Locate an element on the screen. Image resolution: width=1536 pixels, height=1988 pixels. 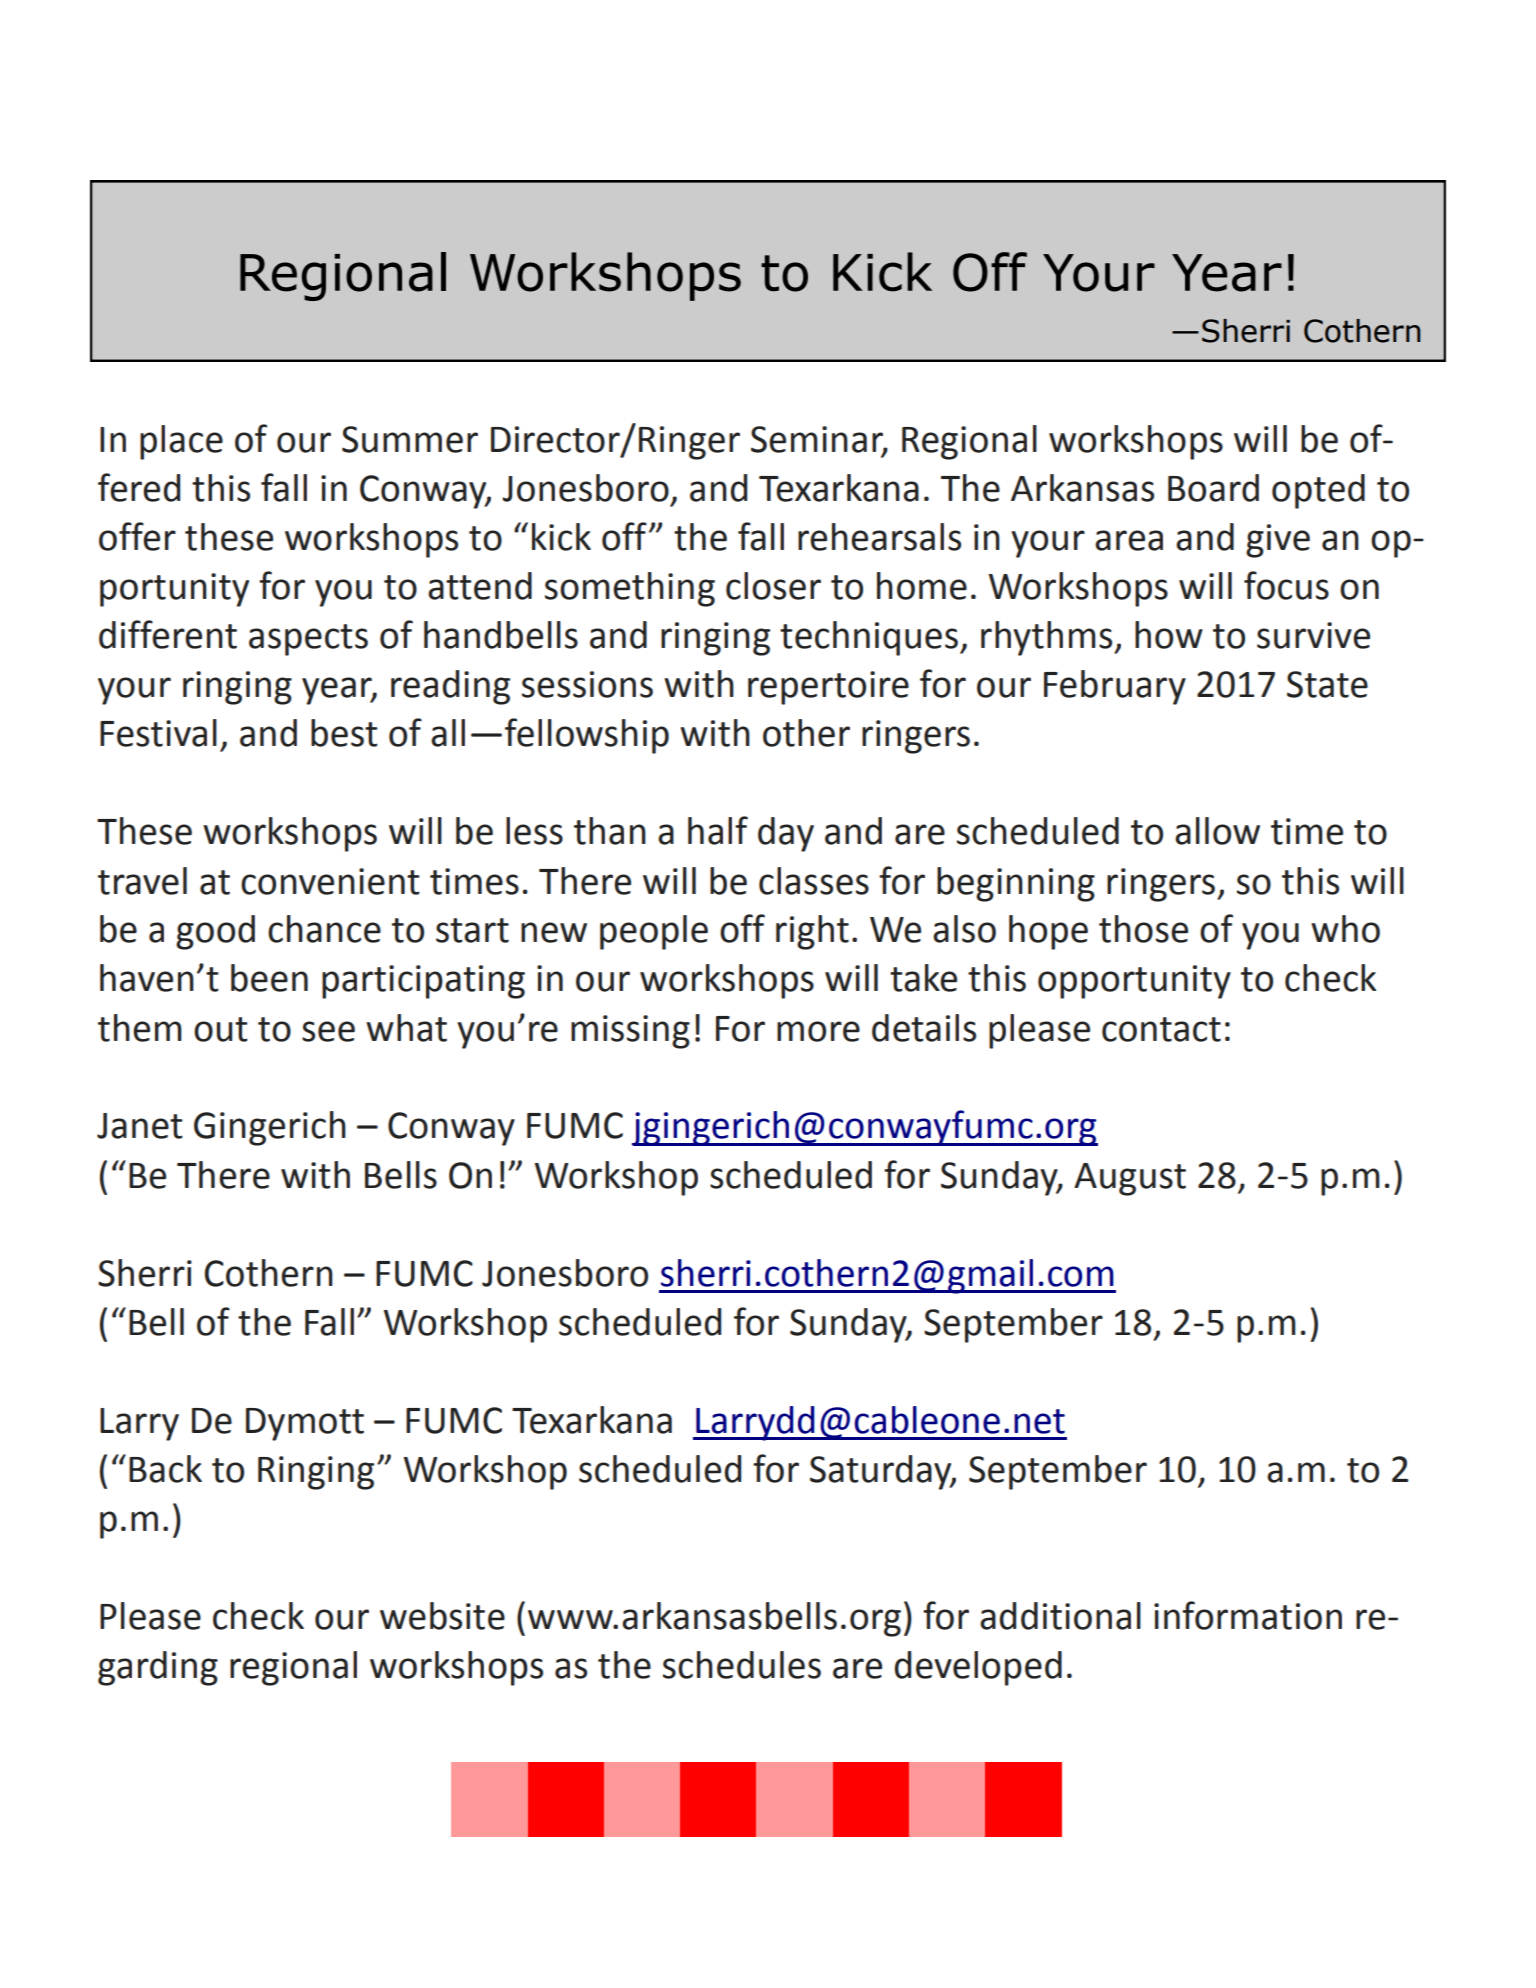
contact is located at coordinates (1161, 1029).
